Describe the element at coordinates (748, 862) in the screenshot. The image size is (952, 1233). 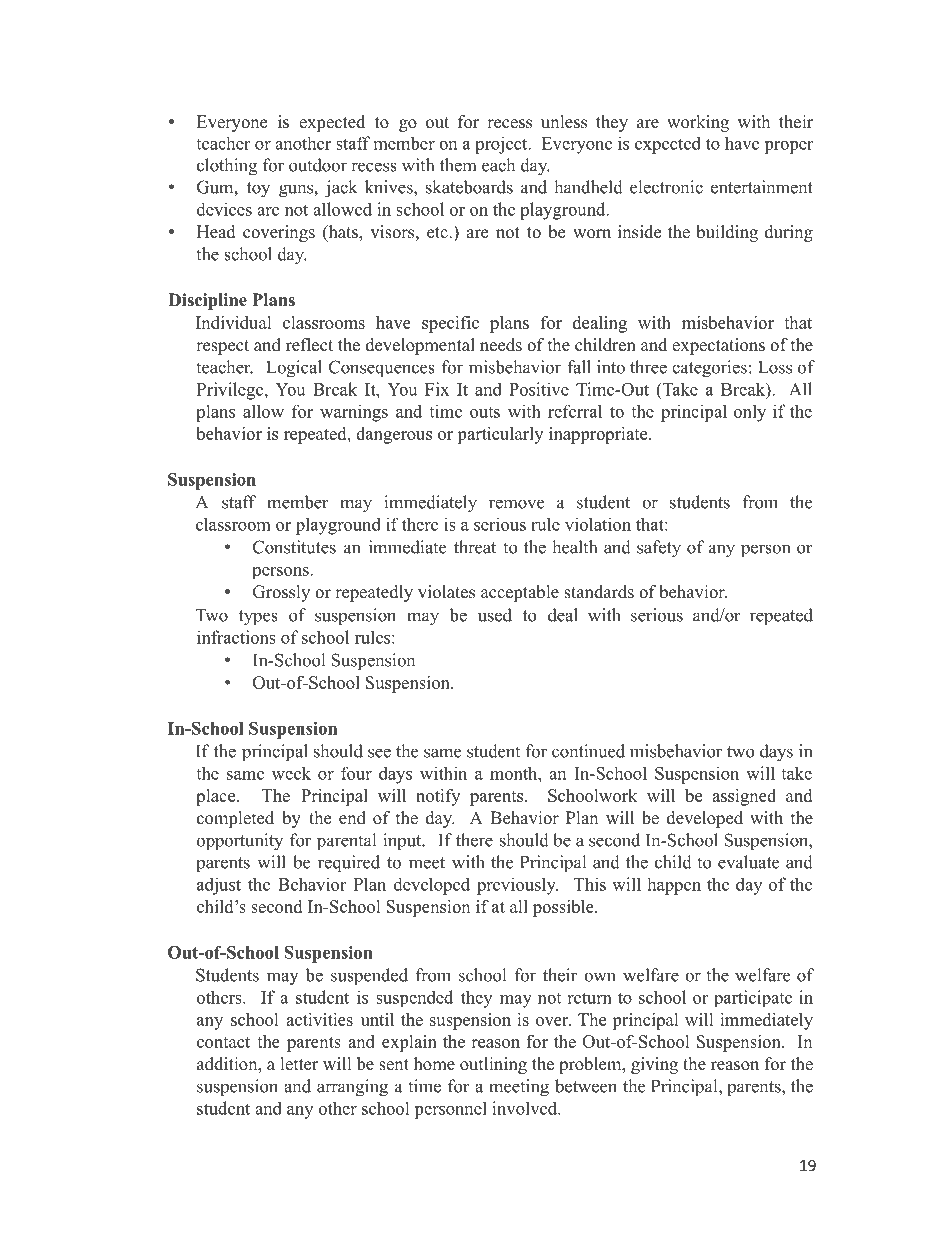
I see `evaluate` at that location.
